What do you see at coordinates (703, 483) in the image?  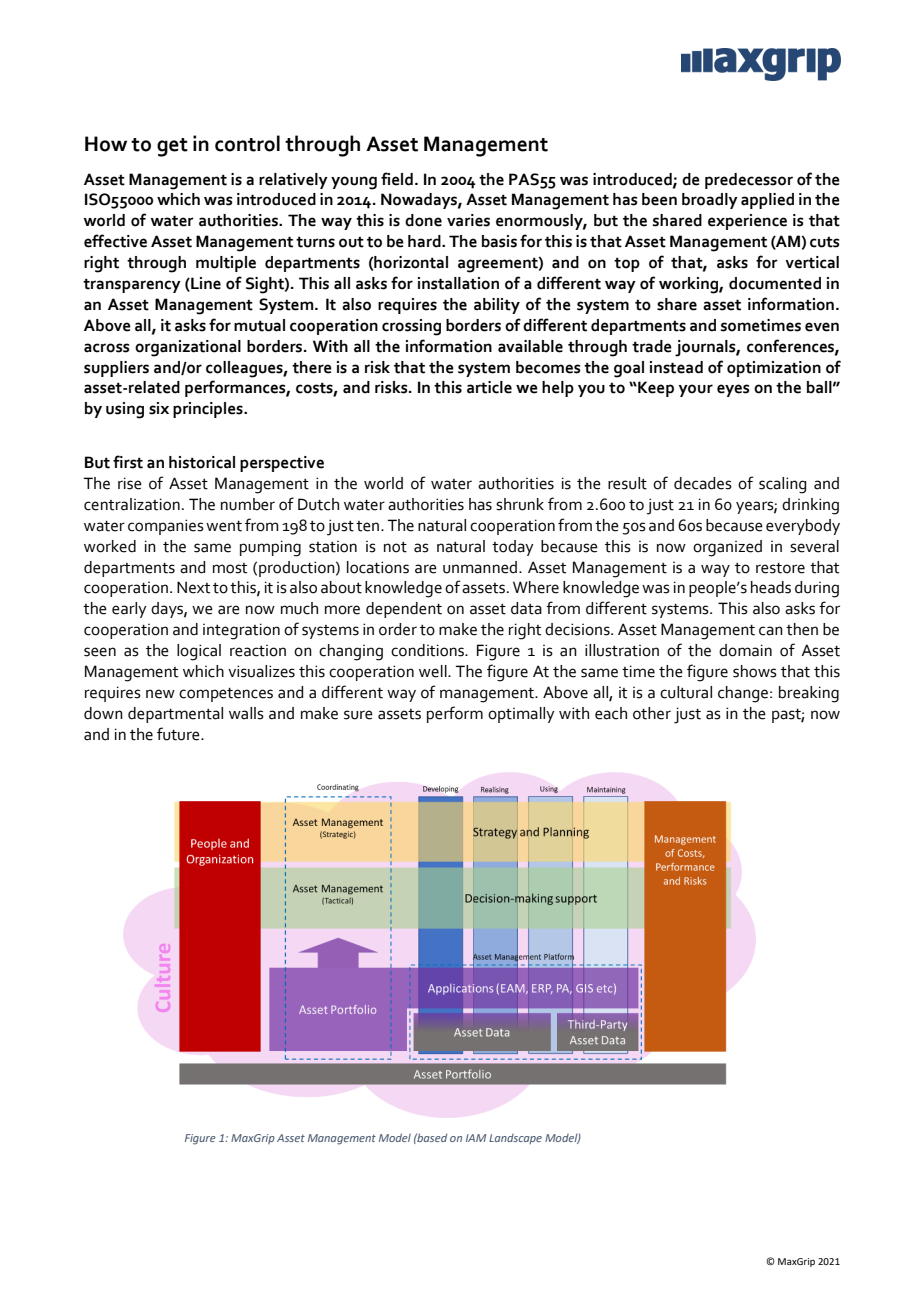 I see `decades` at bounding box center [703, 483].
